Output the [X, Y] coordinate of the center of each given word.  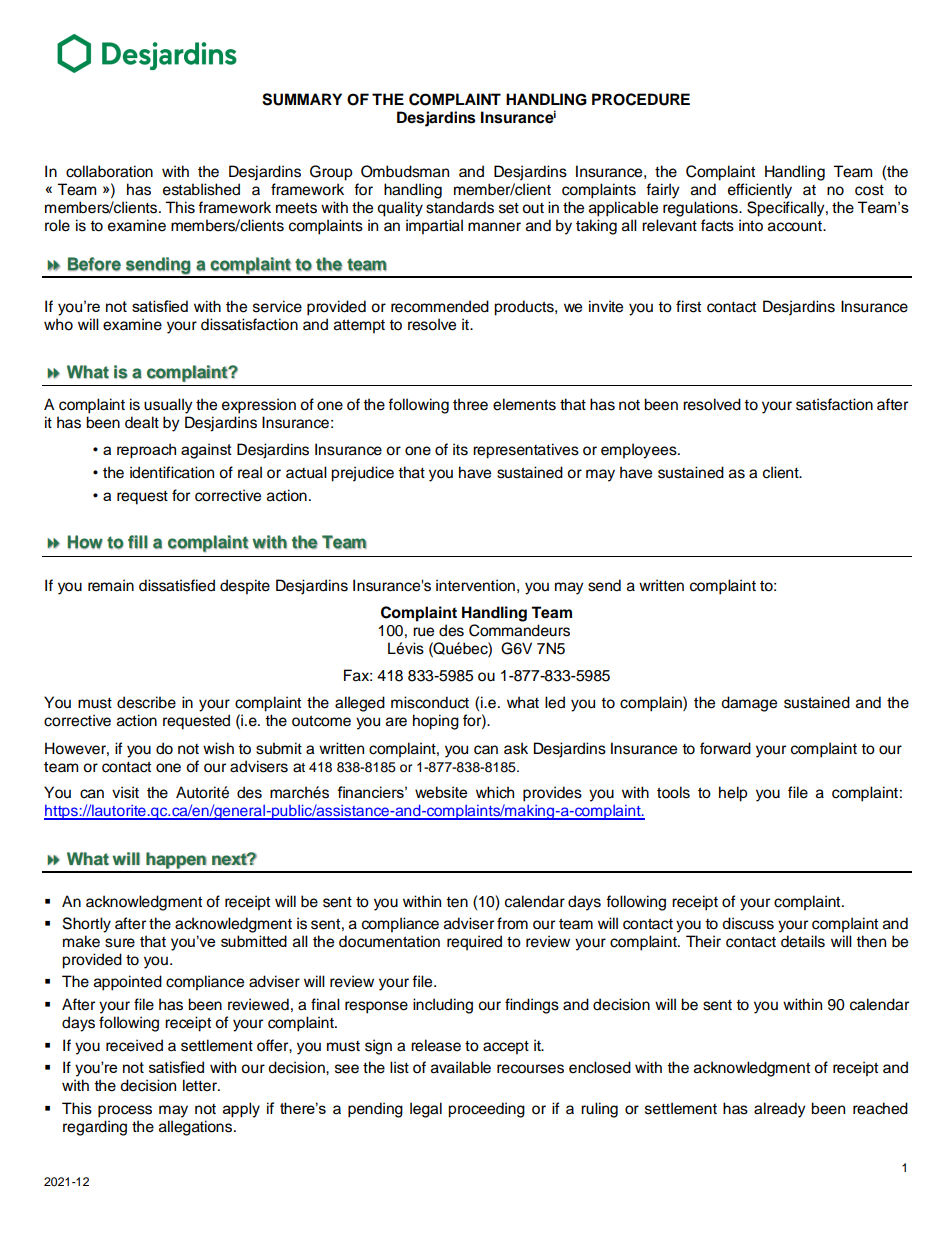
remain [111, 585]
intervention [475, 585]
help [733, 794]
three [470, 404]
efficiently [760, 191]
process [125, 1111]
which [495, 792]
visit [125, 792]
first [688, 306]
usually [168, 406]
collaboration [109, 171]
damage [749, 704]
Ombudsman [405, 171]
